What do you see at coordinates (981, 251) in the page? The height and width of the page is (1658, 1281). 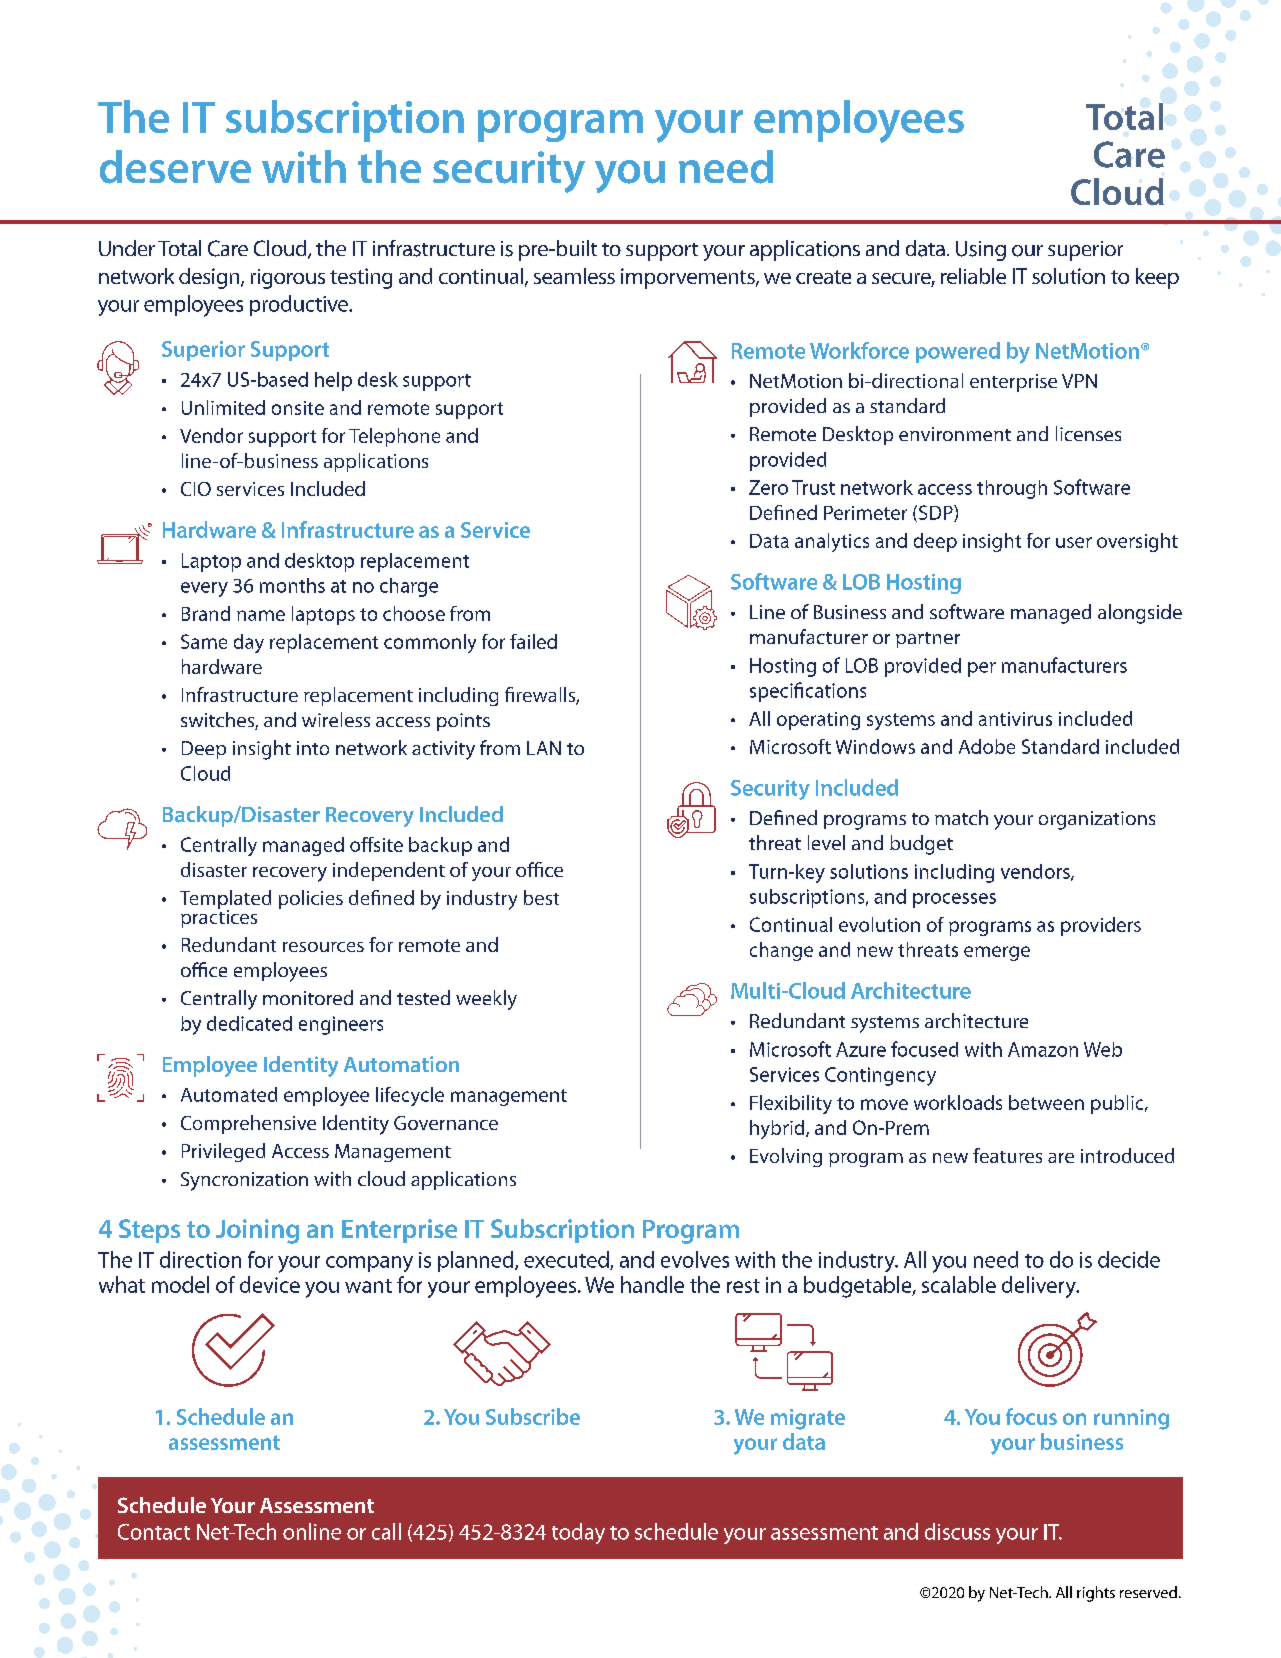 I see `Using` at bounding box center [981, 251].
